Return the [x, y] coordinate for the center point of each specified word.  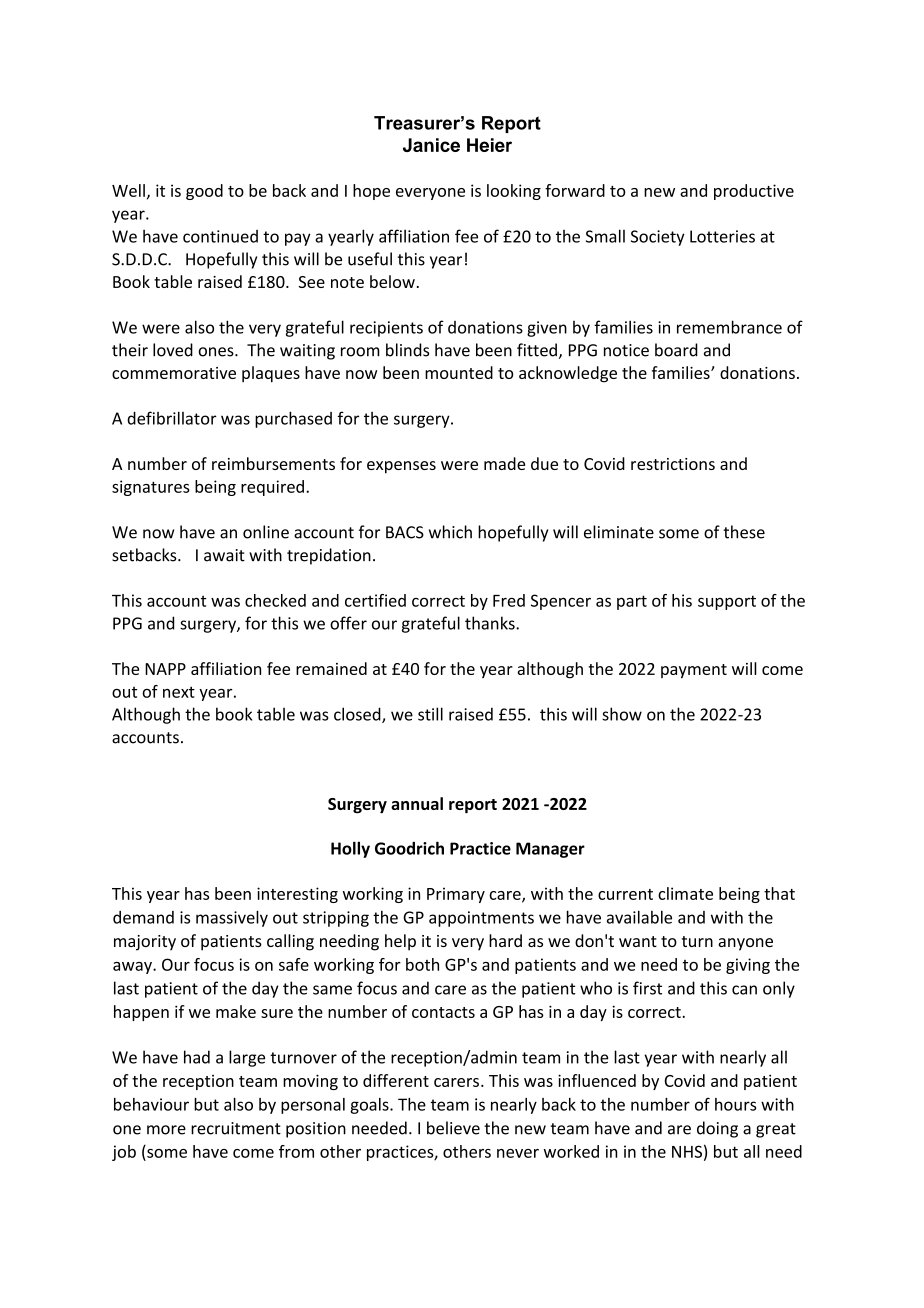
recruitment [236, 1128]
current [625, 894]
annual [417, 803]
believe [453, 1128]
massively [232, 918]
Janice [431, 145]
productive [754, 192]
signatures [151, 488]
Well [128, 190]
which [450, 532]
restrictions [673, 464]
